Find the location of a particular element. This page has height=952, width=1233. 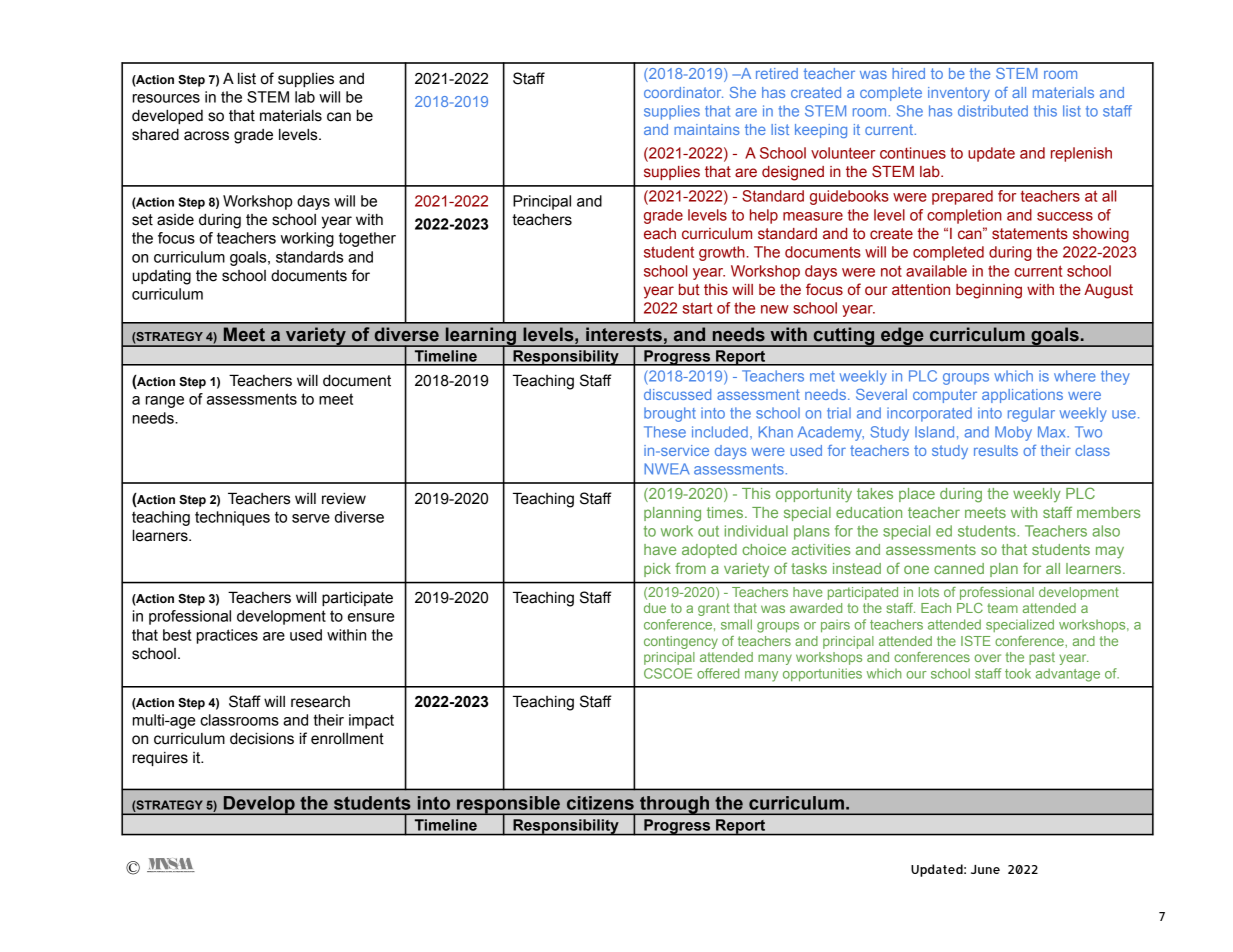

These is located at coordinates (665, 432).
